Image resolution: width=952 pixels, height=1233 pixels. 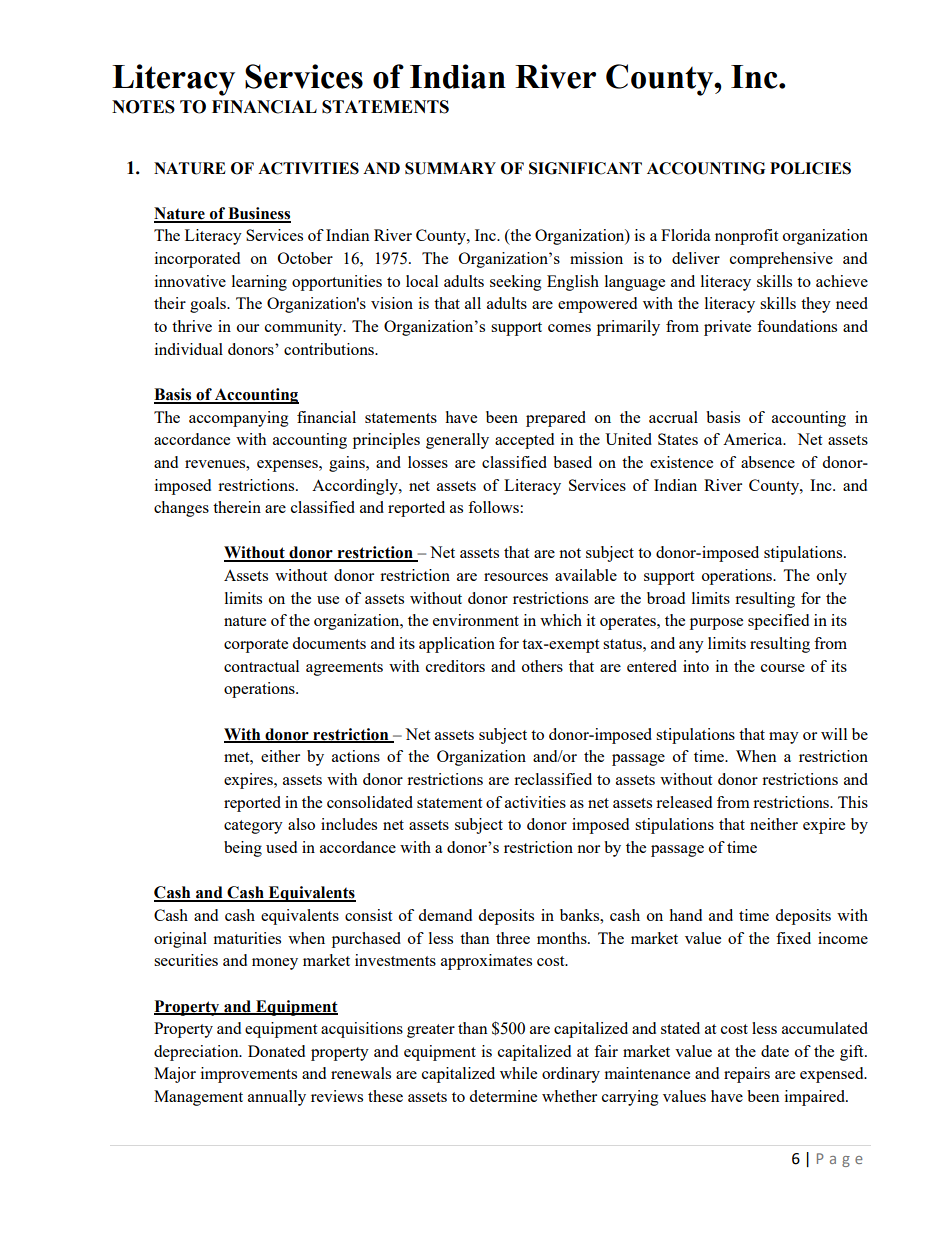 What do you see at coordinates (243, 849) in the screenshot?
I see `being` at bounding box center [243, 849].
